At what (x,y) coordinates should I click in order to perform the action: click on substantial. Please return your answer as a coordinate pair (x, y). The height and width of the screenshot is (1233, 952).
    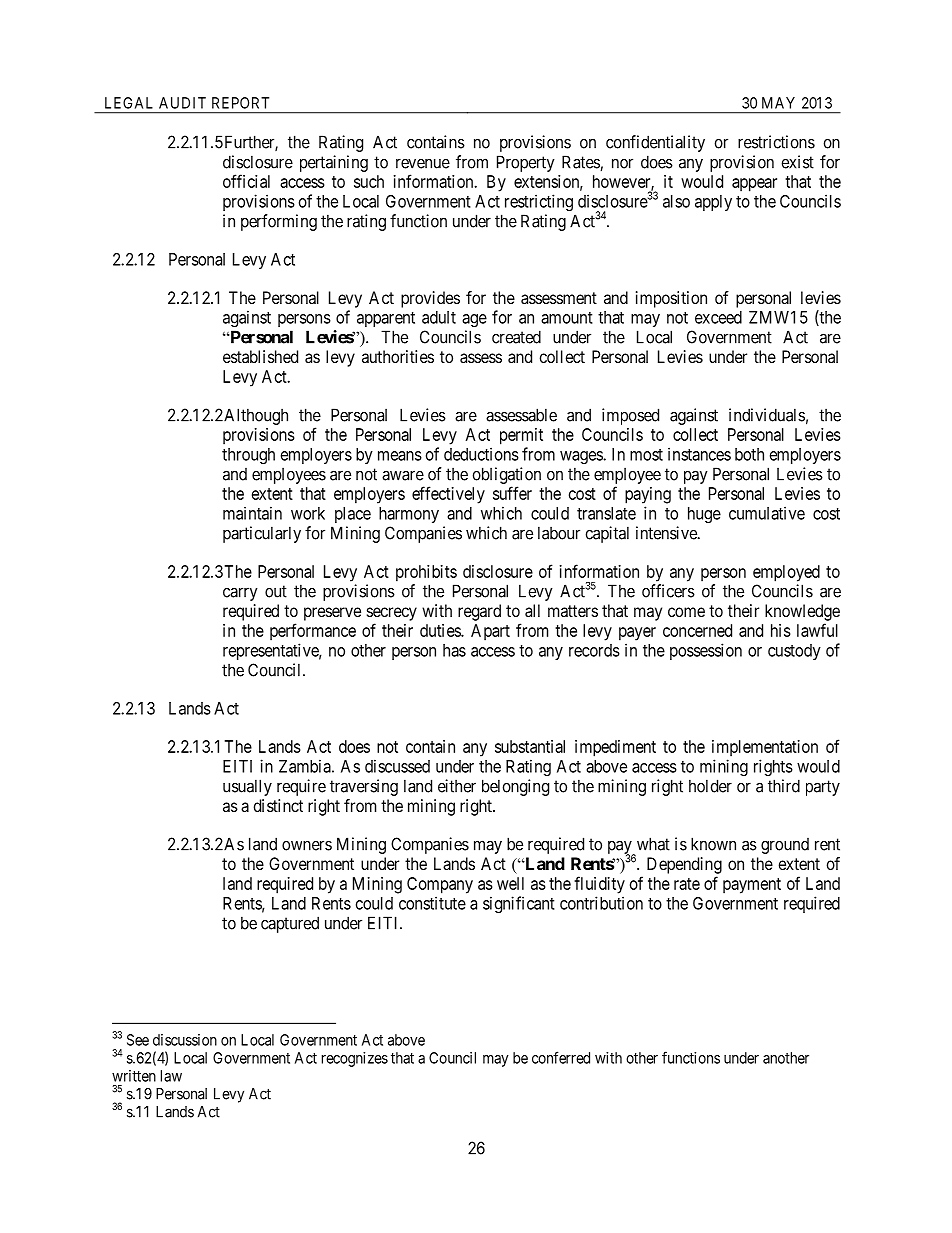
    Looking at the image, I should click on (530, 746).
